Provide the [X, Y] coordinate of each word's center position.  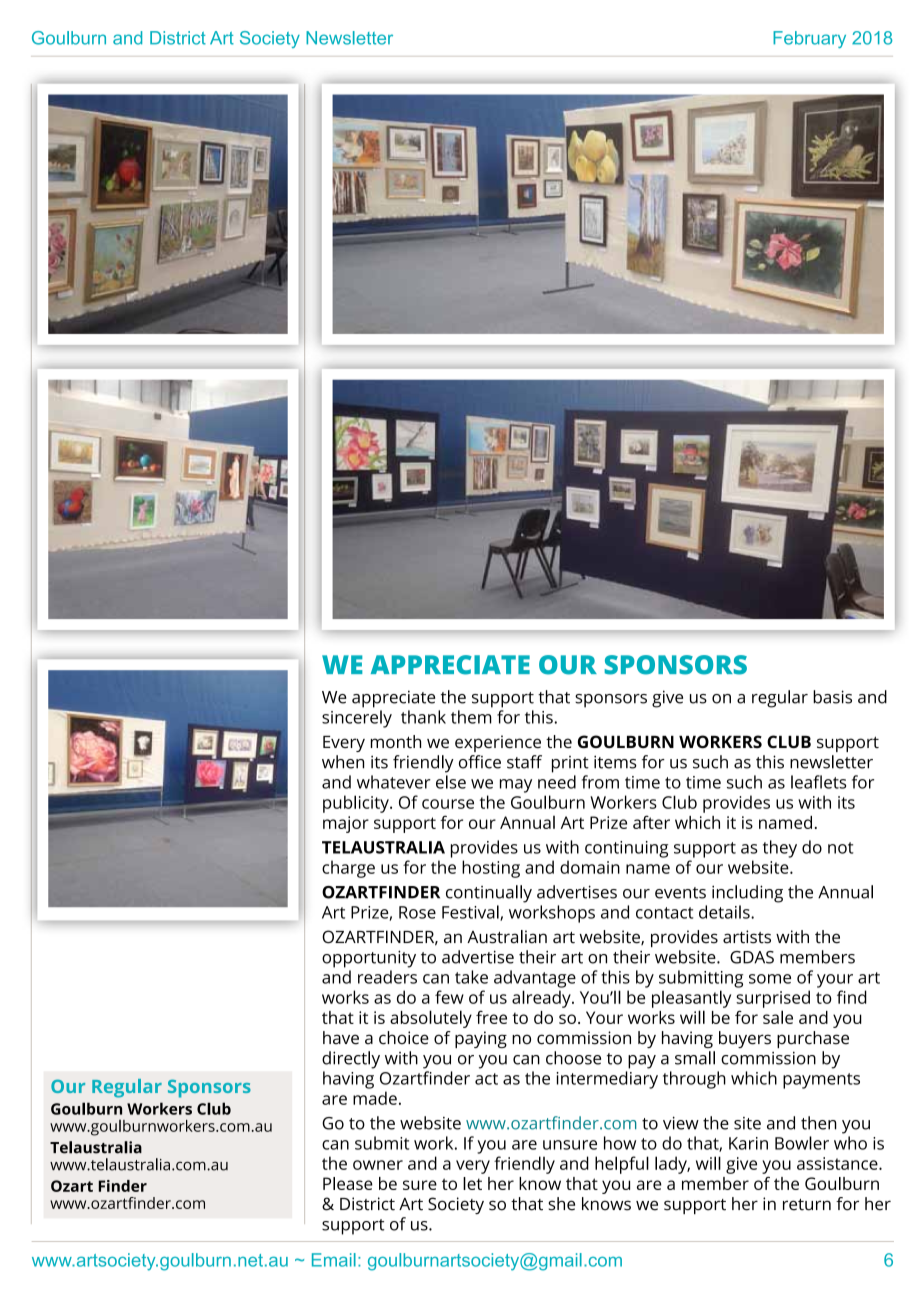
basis [832, 697]
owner [378, 1165]
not [840, 848]
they [780, 849]
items [615, 762]
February [809, 39]
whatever [394, 782]
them [471, 717]
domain [590, 867]
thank [423, 717]
